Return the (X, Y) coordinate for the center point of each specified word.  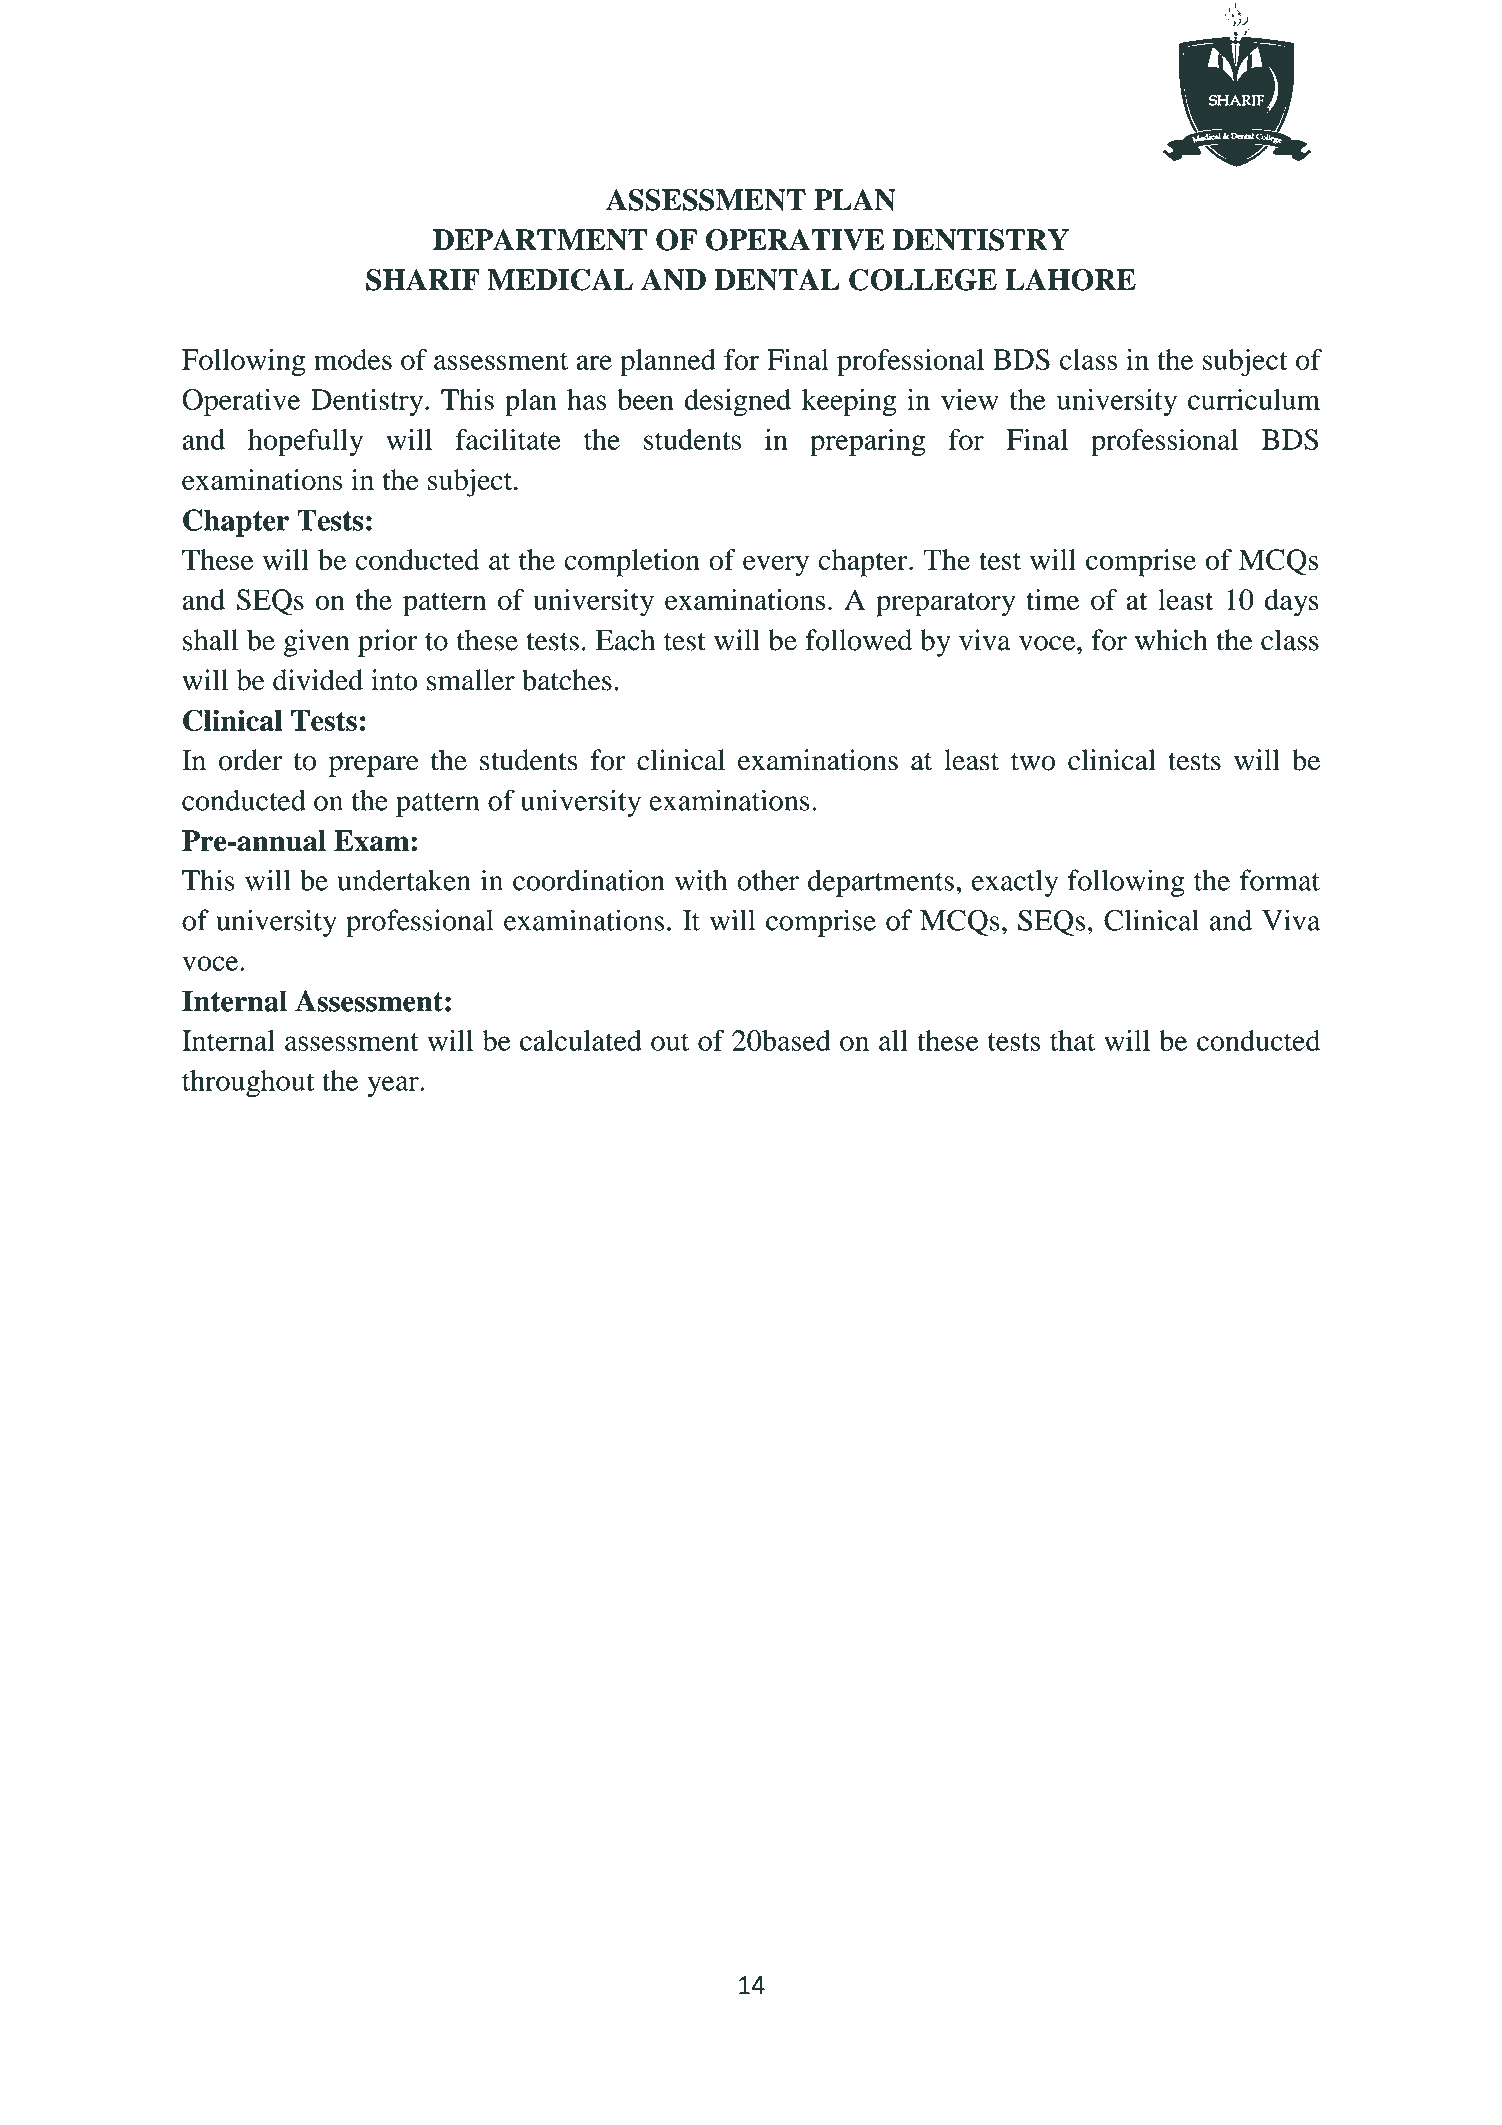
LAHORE (1070, 280)
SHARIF (423, 280)
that (1072, 1040)
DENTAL (777, 280)
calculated (581, 1040)
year (394, 1086)
